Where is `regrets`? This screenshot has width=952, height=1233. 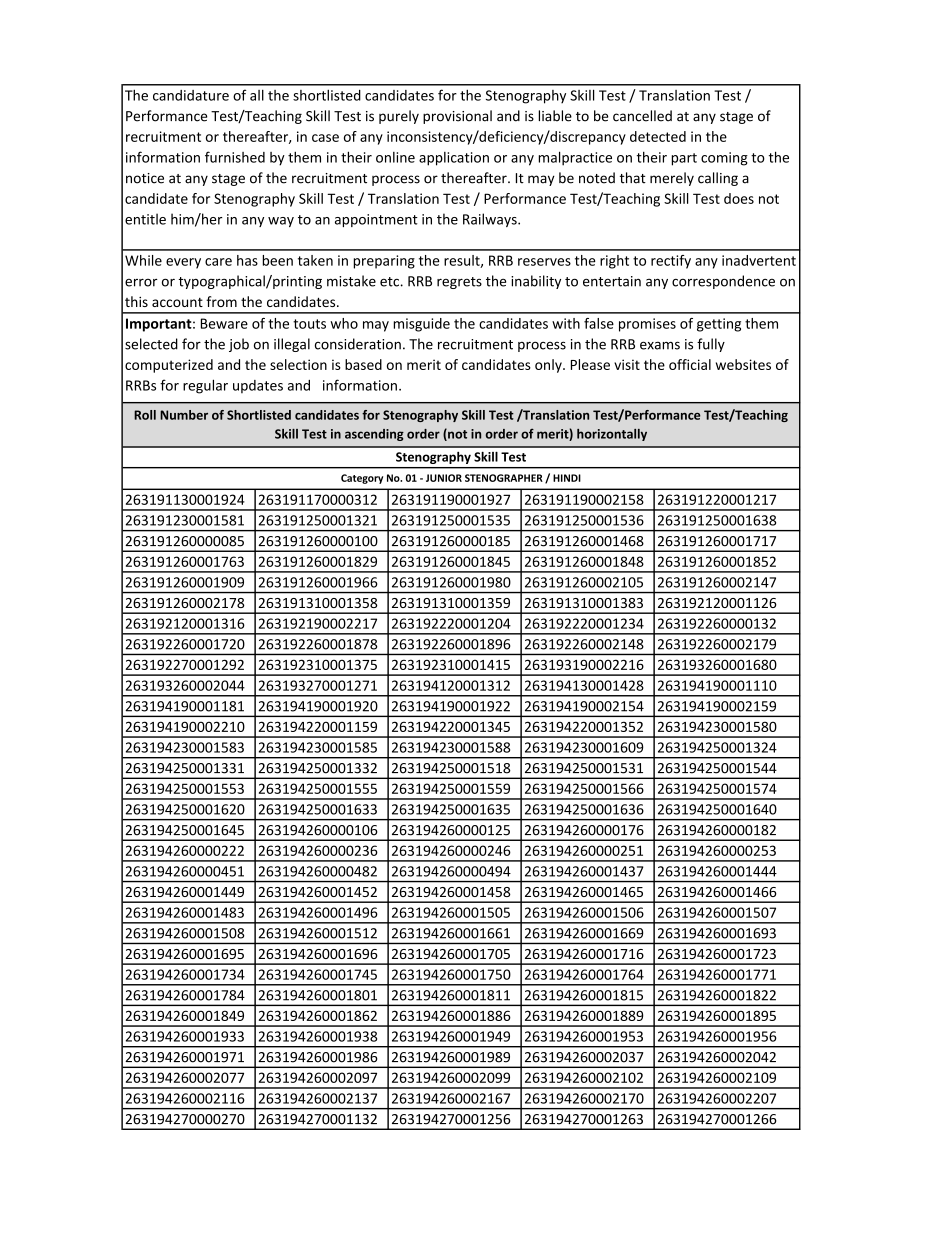
regrets is located at coordinates (459, 283).
